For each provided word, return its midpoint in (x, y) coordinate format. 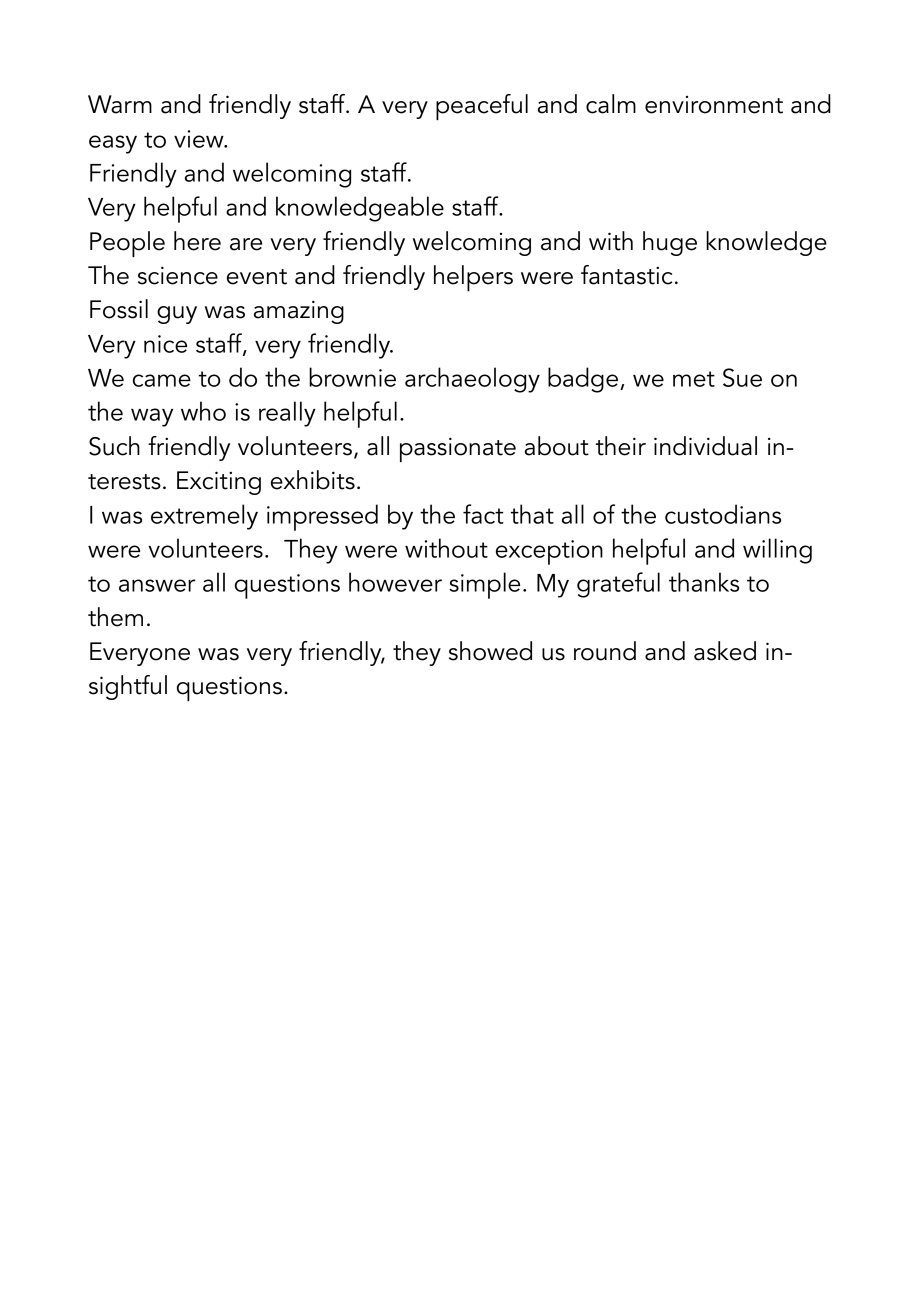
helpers (473, 278)
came (162, 380)
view (200, 139)
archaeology (472, 380)
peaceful (482, 107)
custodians (723, 514)
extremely (204, 517)
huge (670, 243)
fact (483, 514)
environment (714, 105)
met (694, 379)
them (115, 617)
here (197, 241)
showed (490, 651)
